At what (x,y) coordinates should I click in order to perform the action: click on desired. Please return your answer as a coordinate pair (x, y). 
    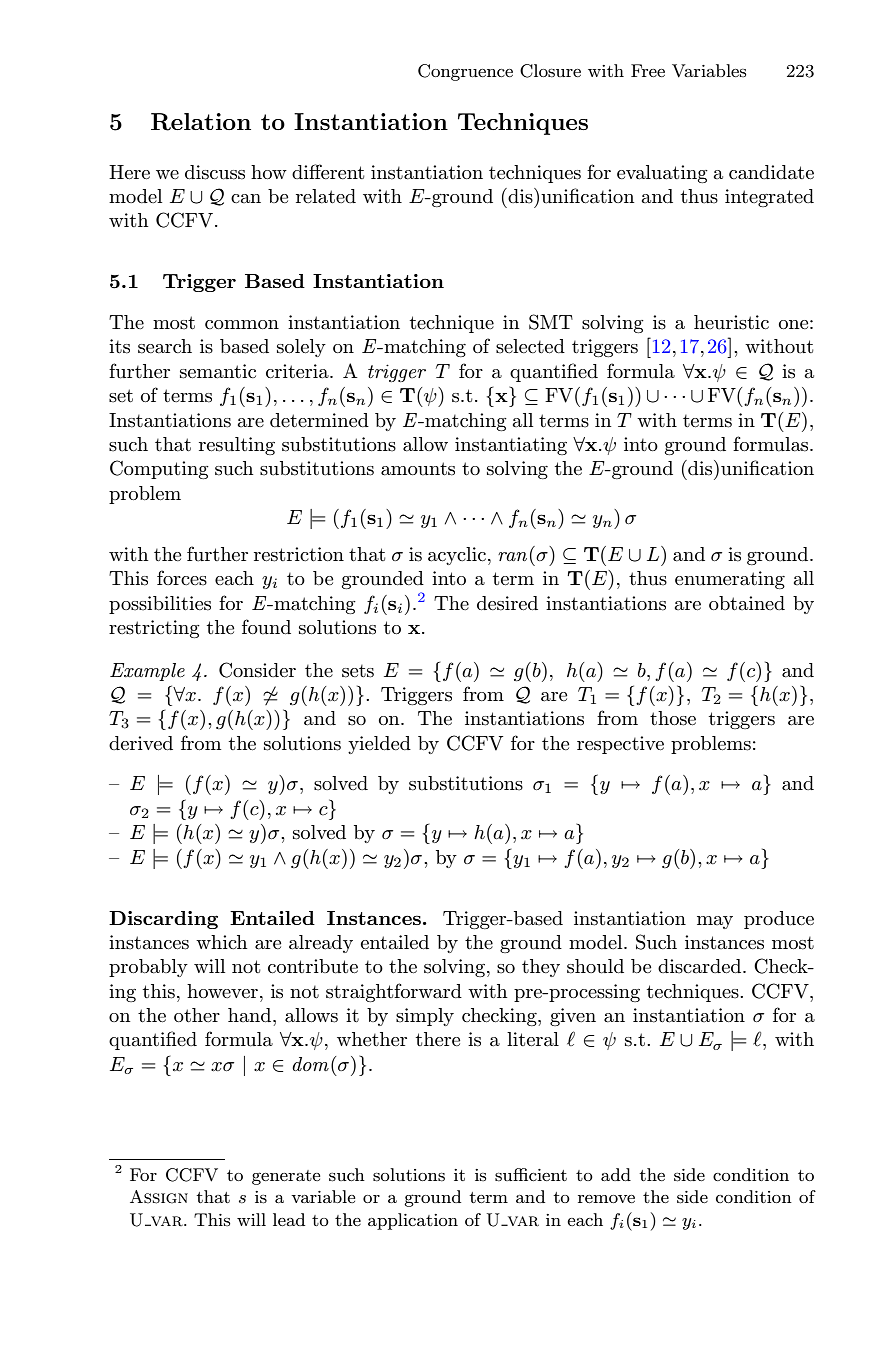
    Looking at the image, I should click on (507, 603).
